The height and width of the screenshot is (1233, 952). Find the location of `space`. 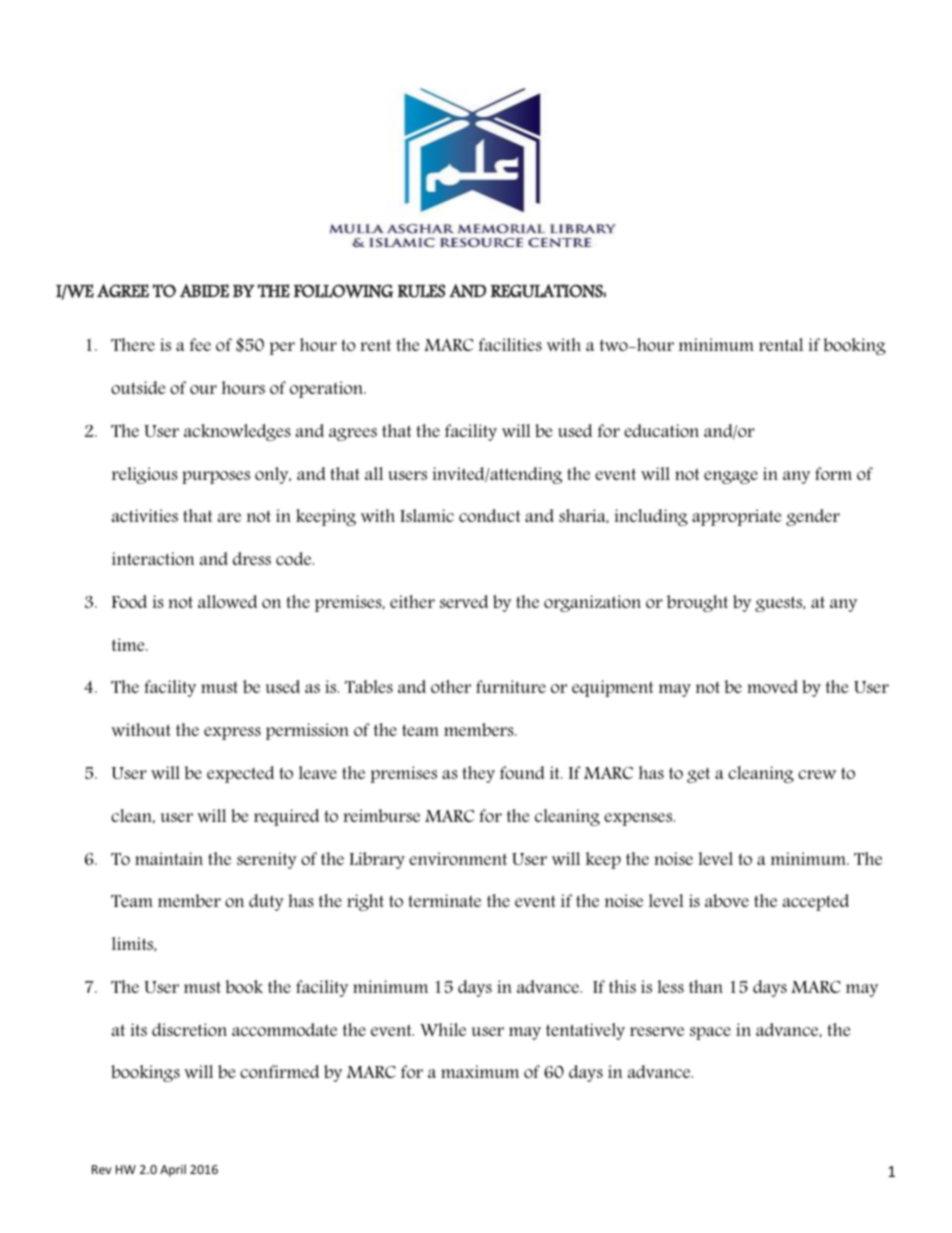

space is located at coordinates (710, 1033).
